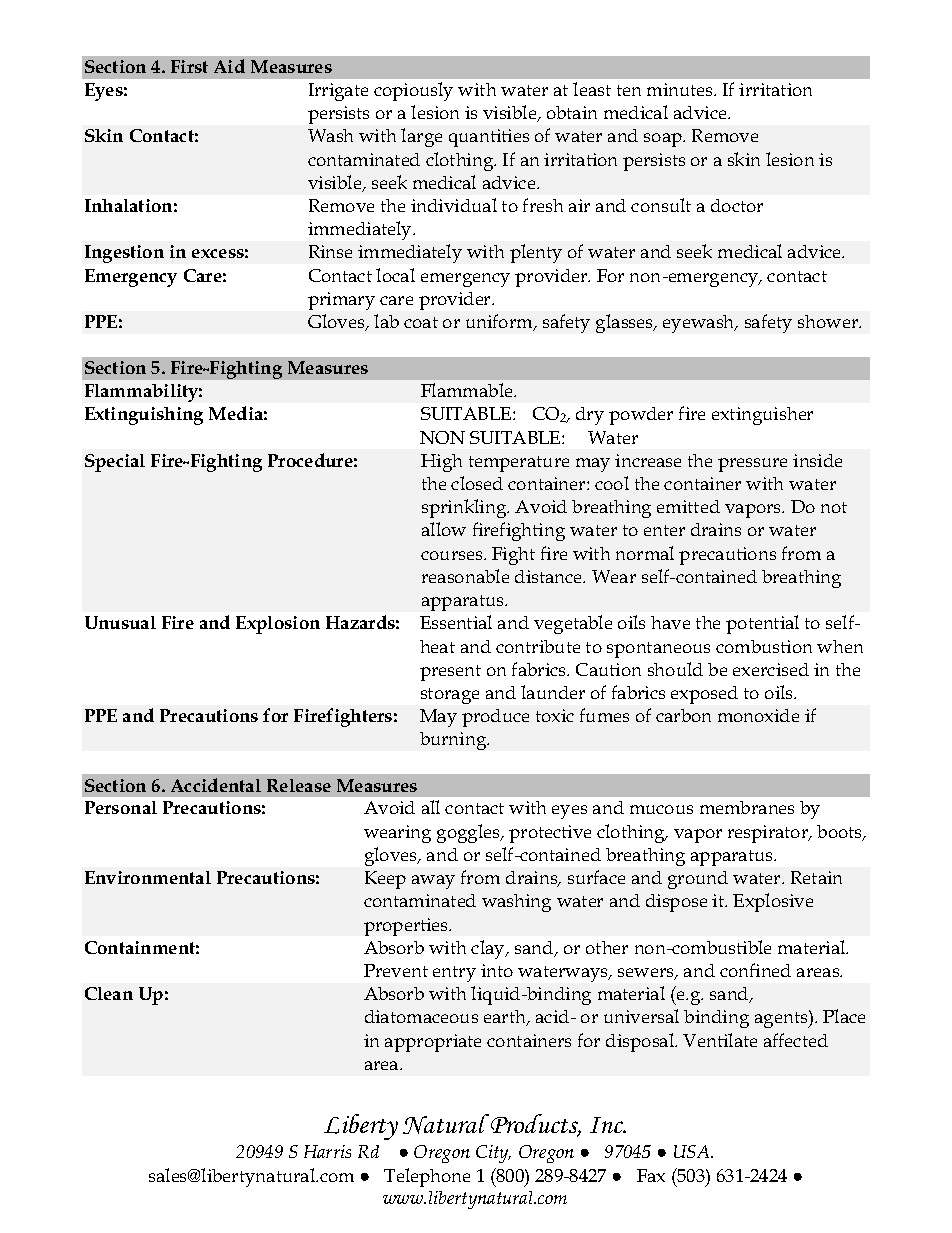 This screenshot has width=952, height=1233. I want to click on Unusual, so click(120, 622).
